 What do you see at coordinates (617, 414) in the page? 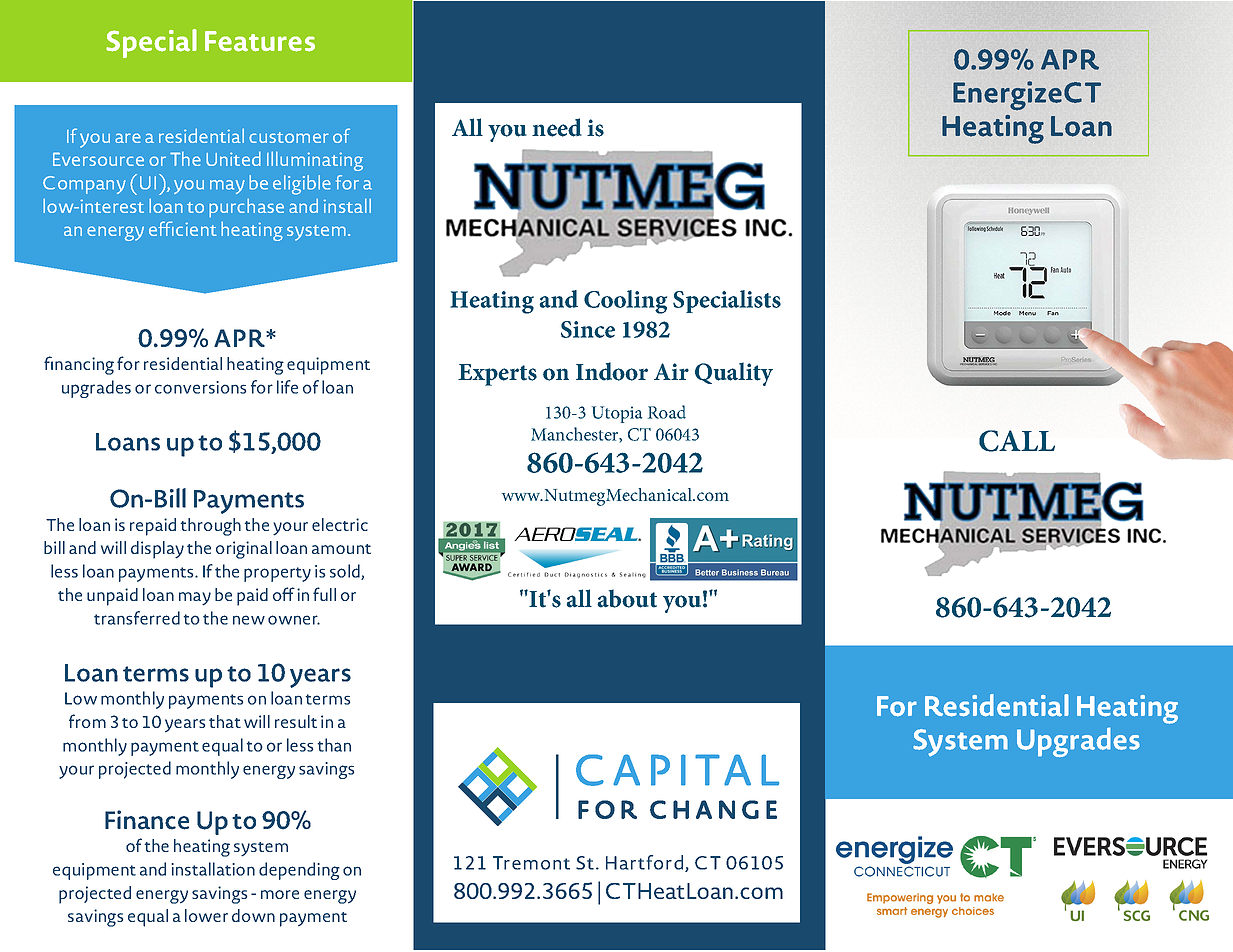
I see `Utopia` at bounding box center [617, 414].
